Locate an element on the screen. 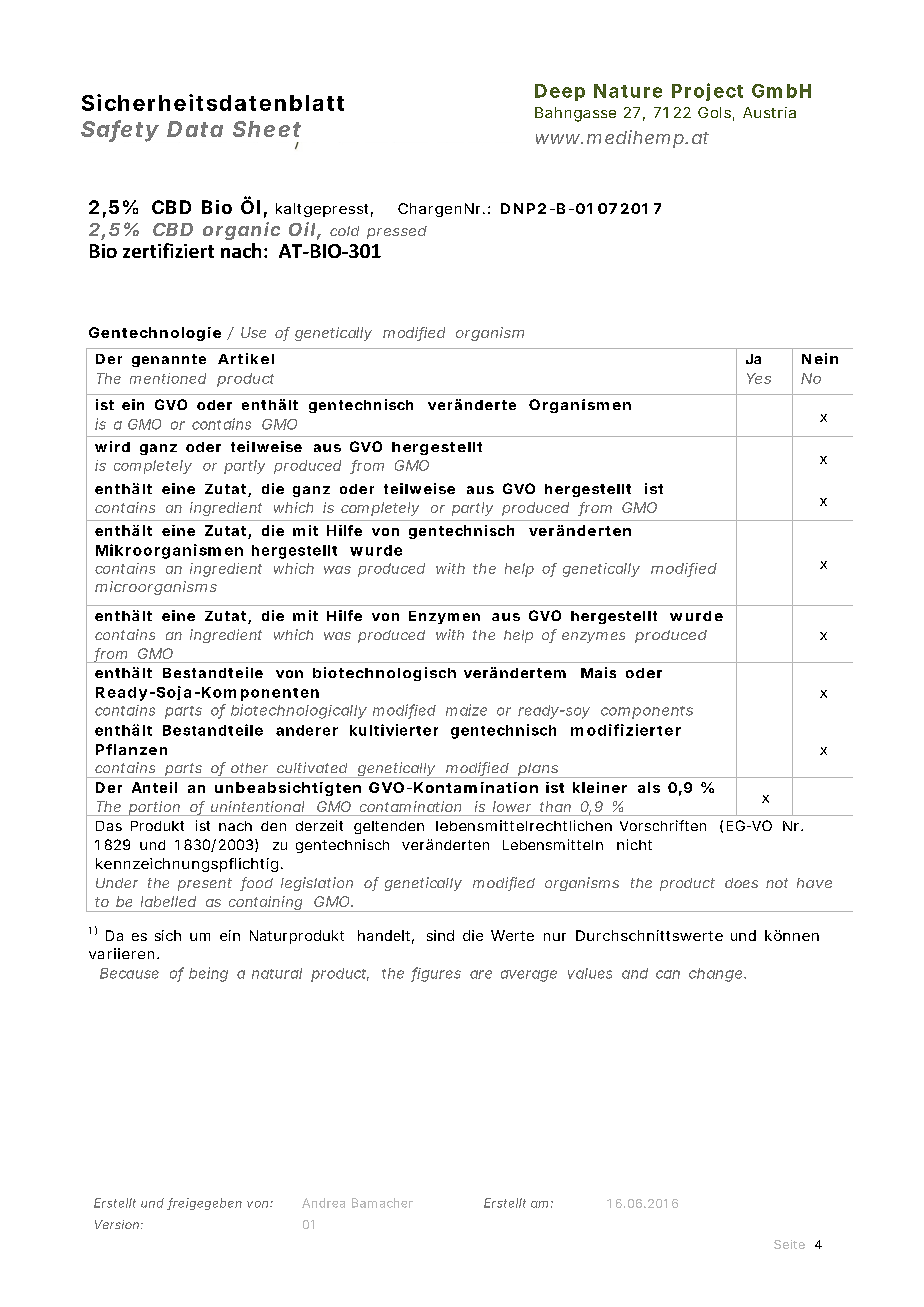  Version is located at coordinates (119, 1224).
